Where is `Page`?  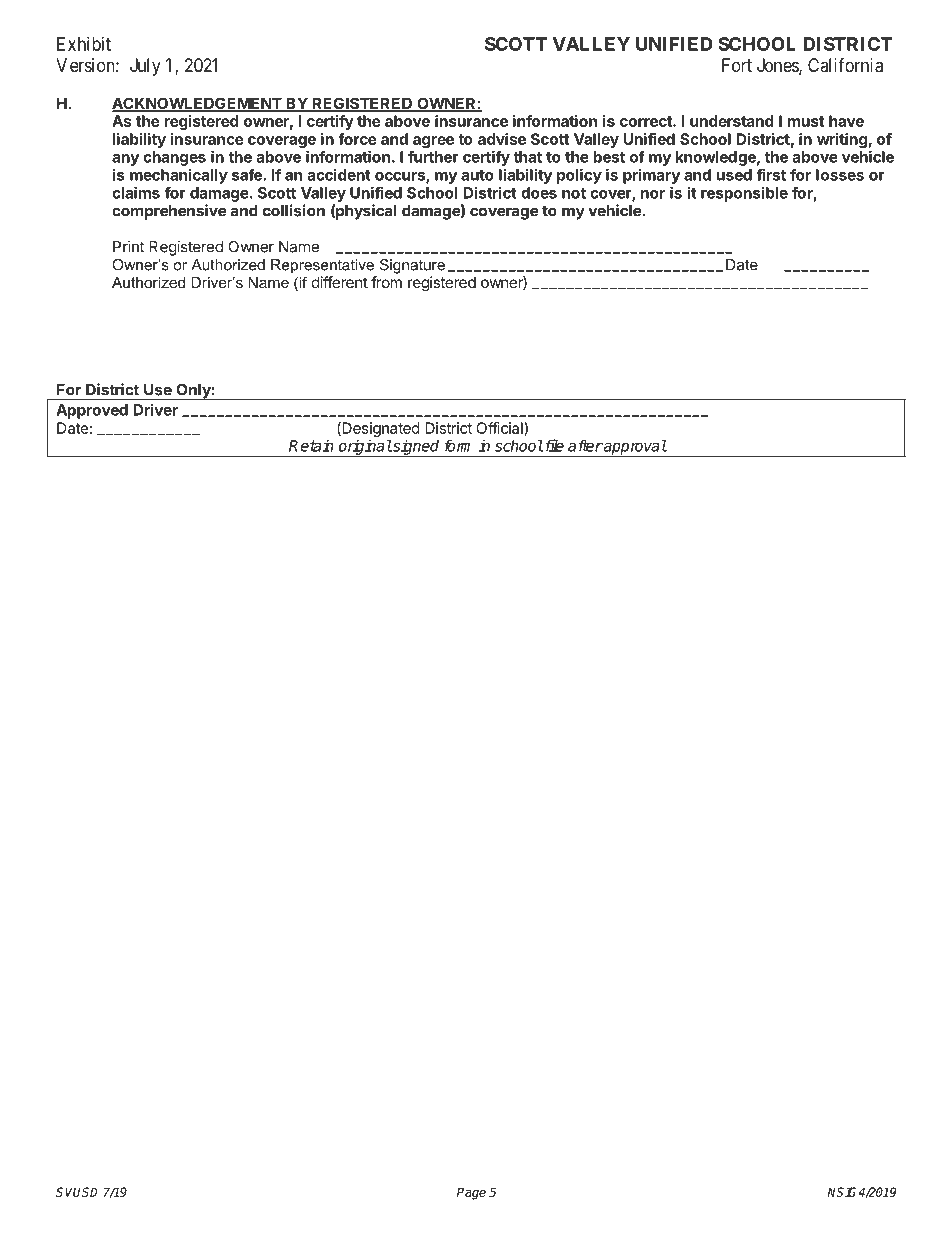 Page is located at coordinates (471, 1193).
